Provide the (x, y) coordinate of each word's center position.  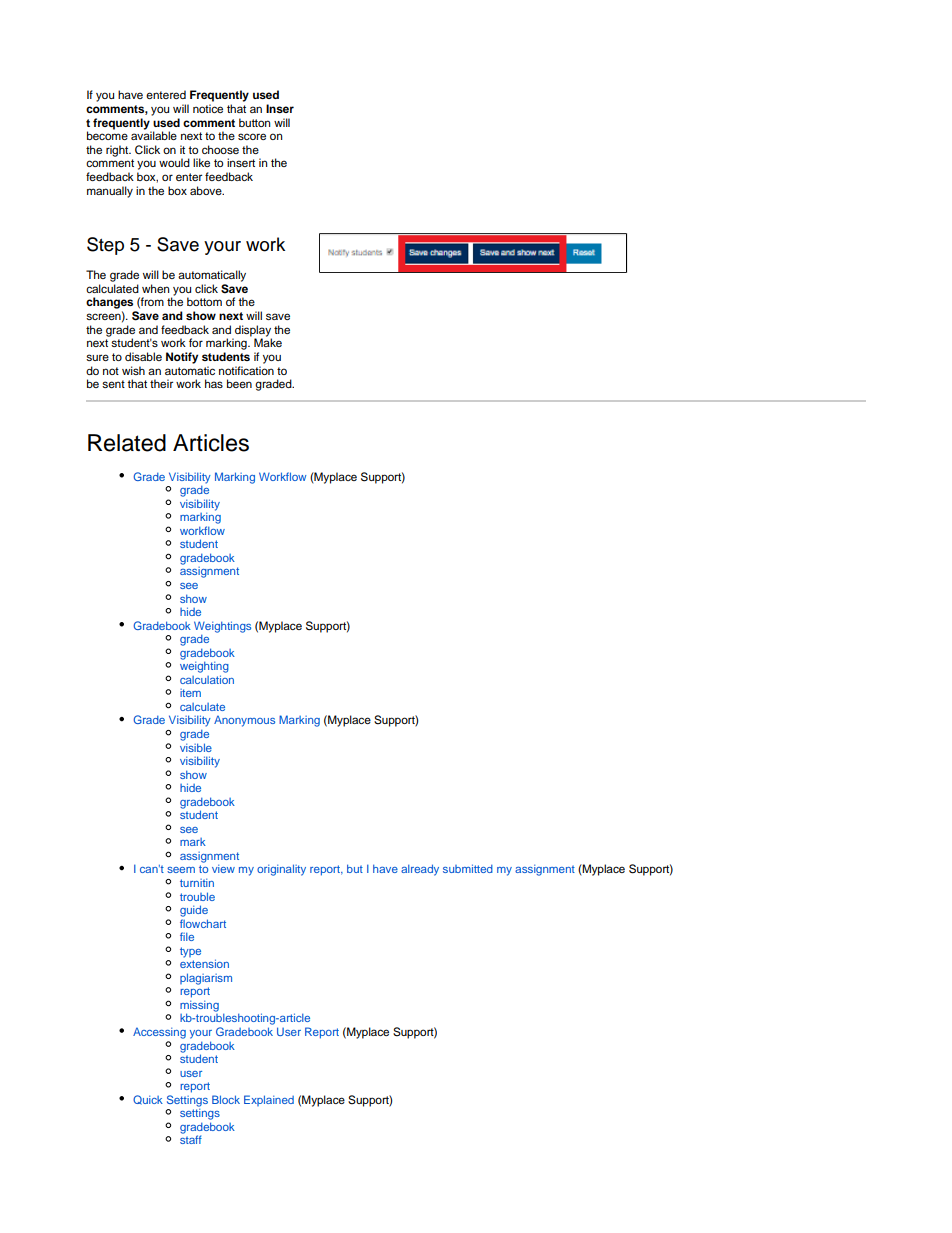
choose (220, 149)
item (190, 693)
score (252, 136)
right (118, 151)
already (420, 870)
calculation (207, 679)
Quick (148, 1100)
